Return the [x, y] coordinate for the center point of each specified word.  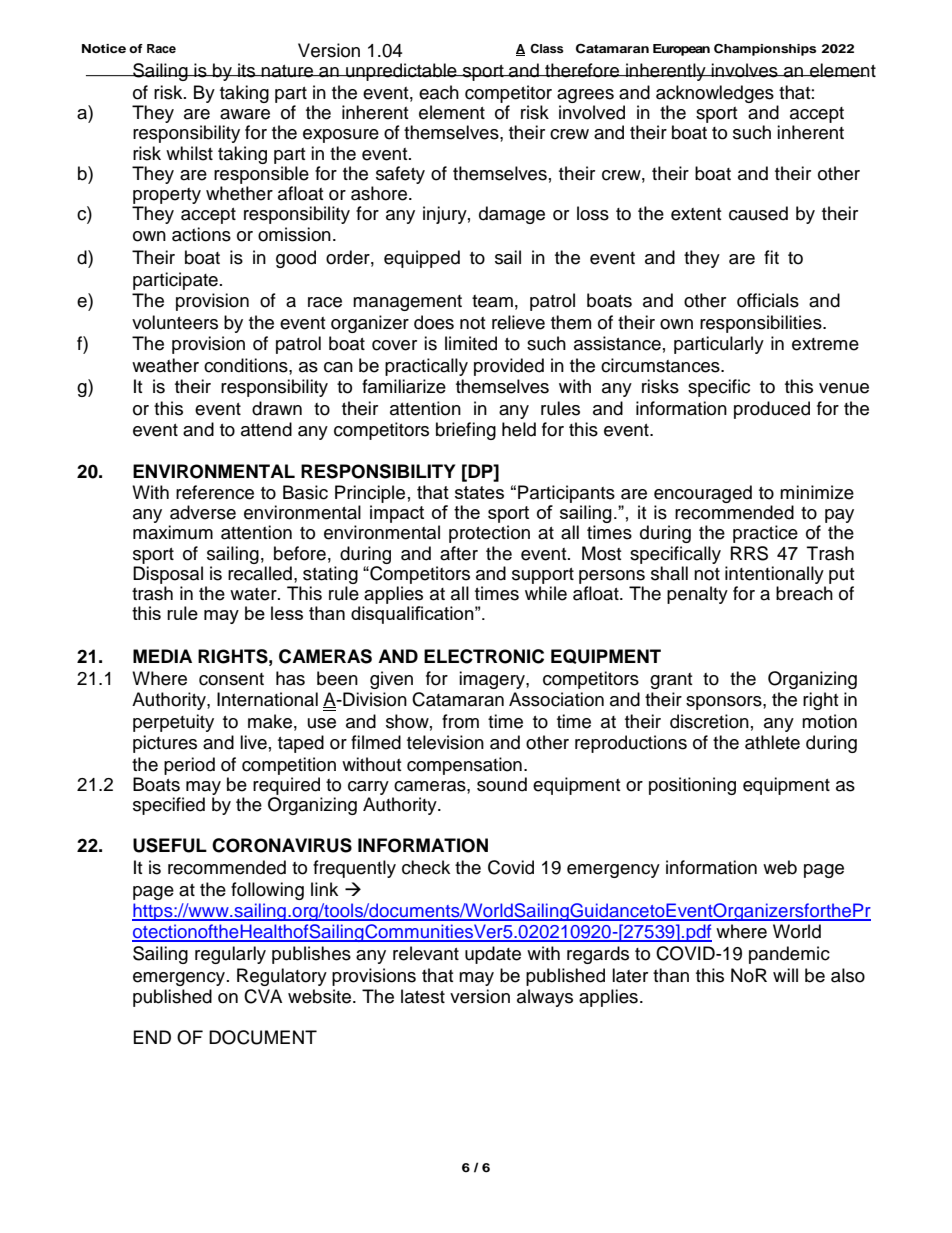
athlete [772, 742]
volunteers [175, 322]
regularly [230, 955]
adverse [203, 512]
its [247, 70]
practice [765, 534]
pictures [165, 744]
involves [745, 70]
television [445, 742]
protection [489, 534]
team [492, 301]
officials [768, 300]
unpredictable [401, 72]
